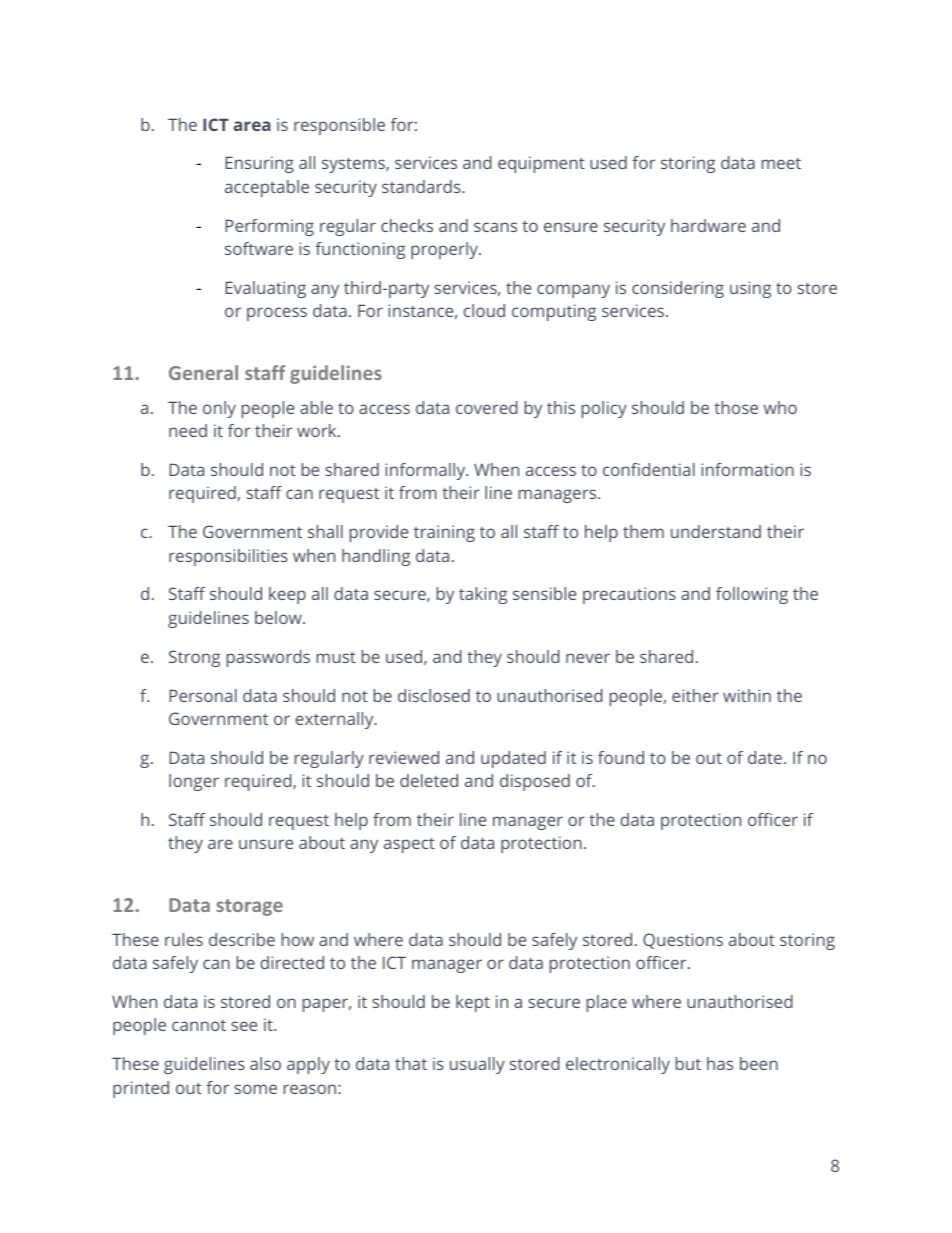 This image has height=1233, width=952. Describe the element at coordinates (477, 1065) in the image. I see `usually` at that location.
